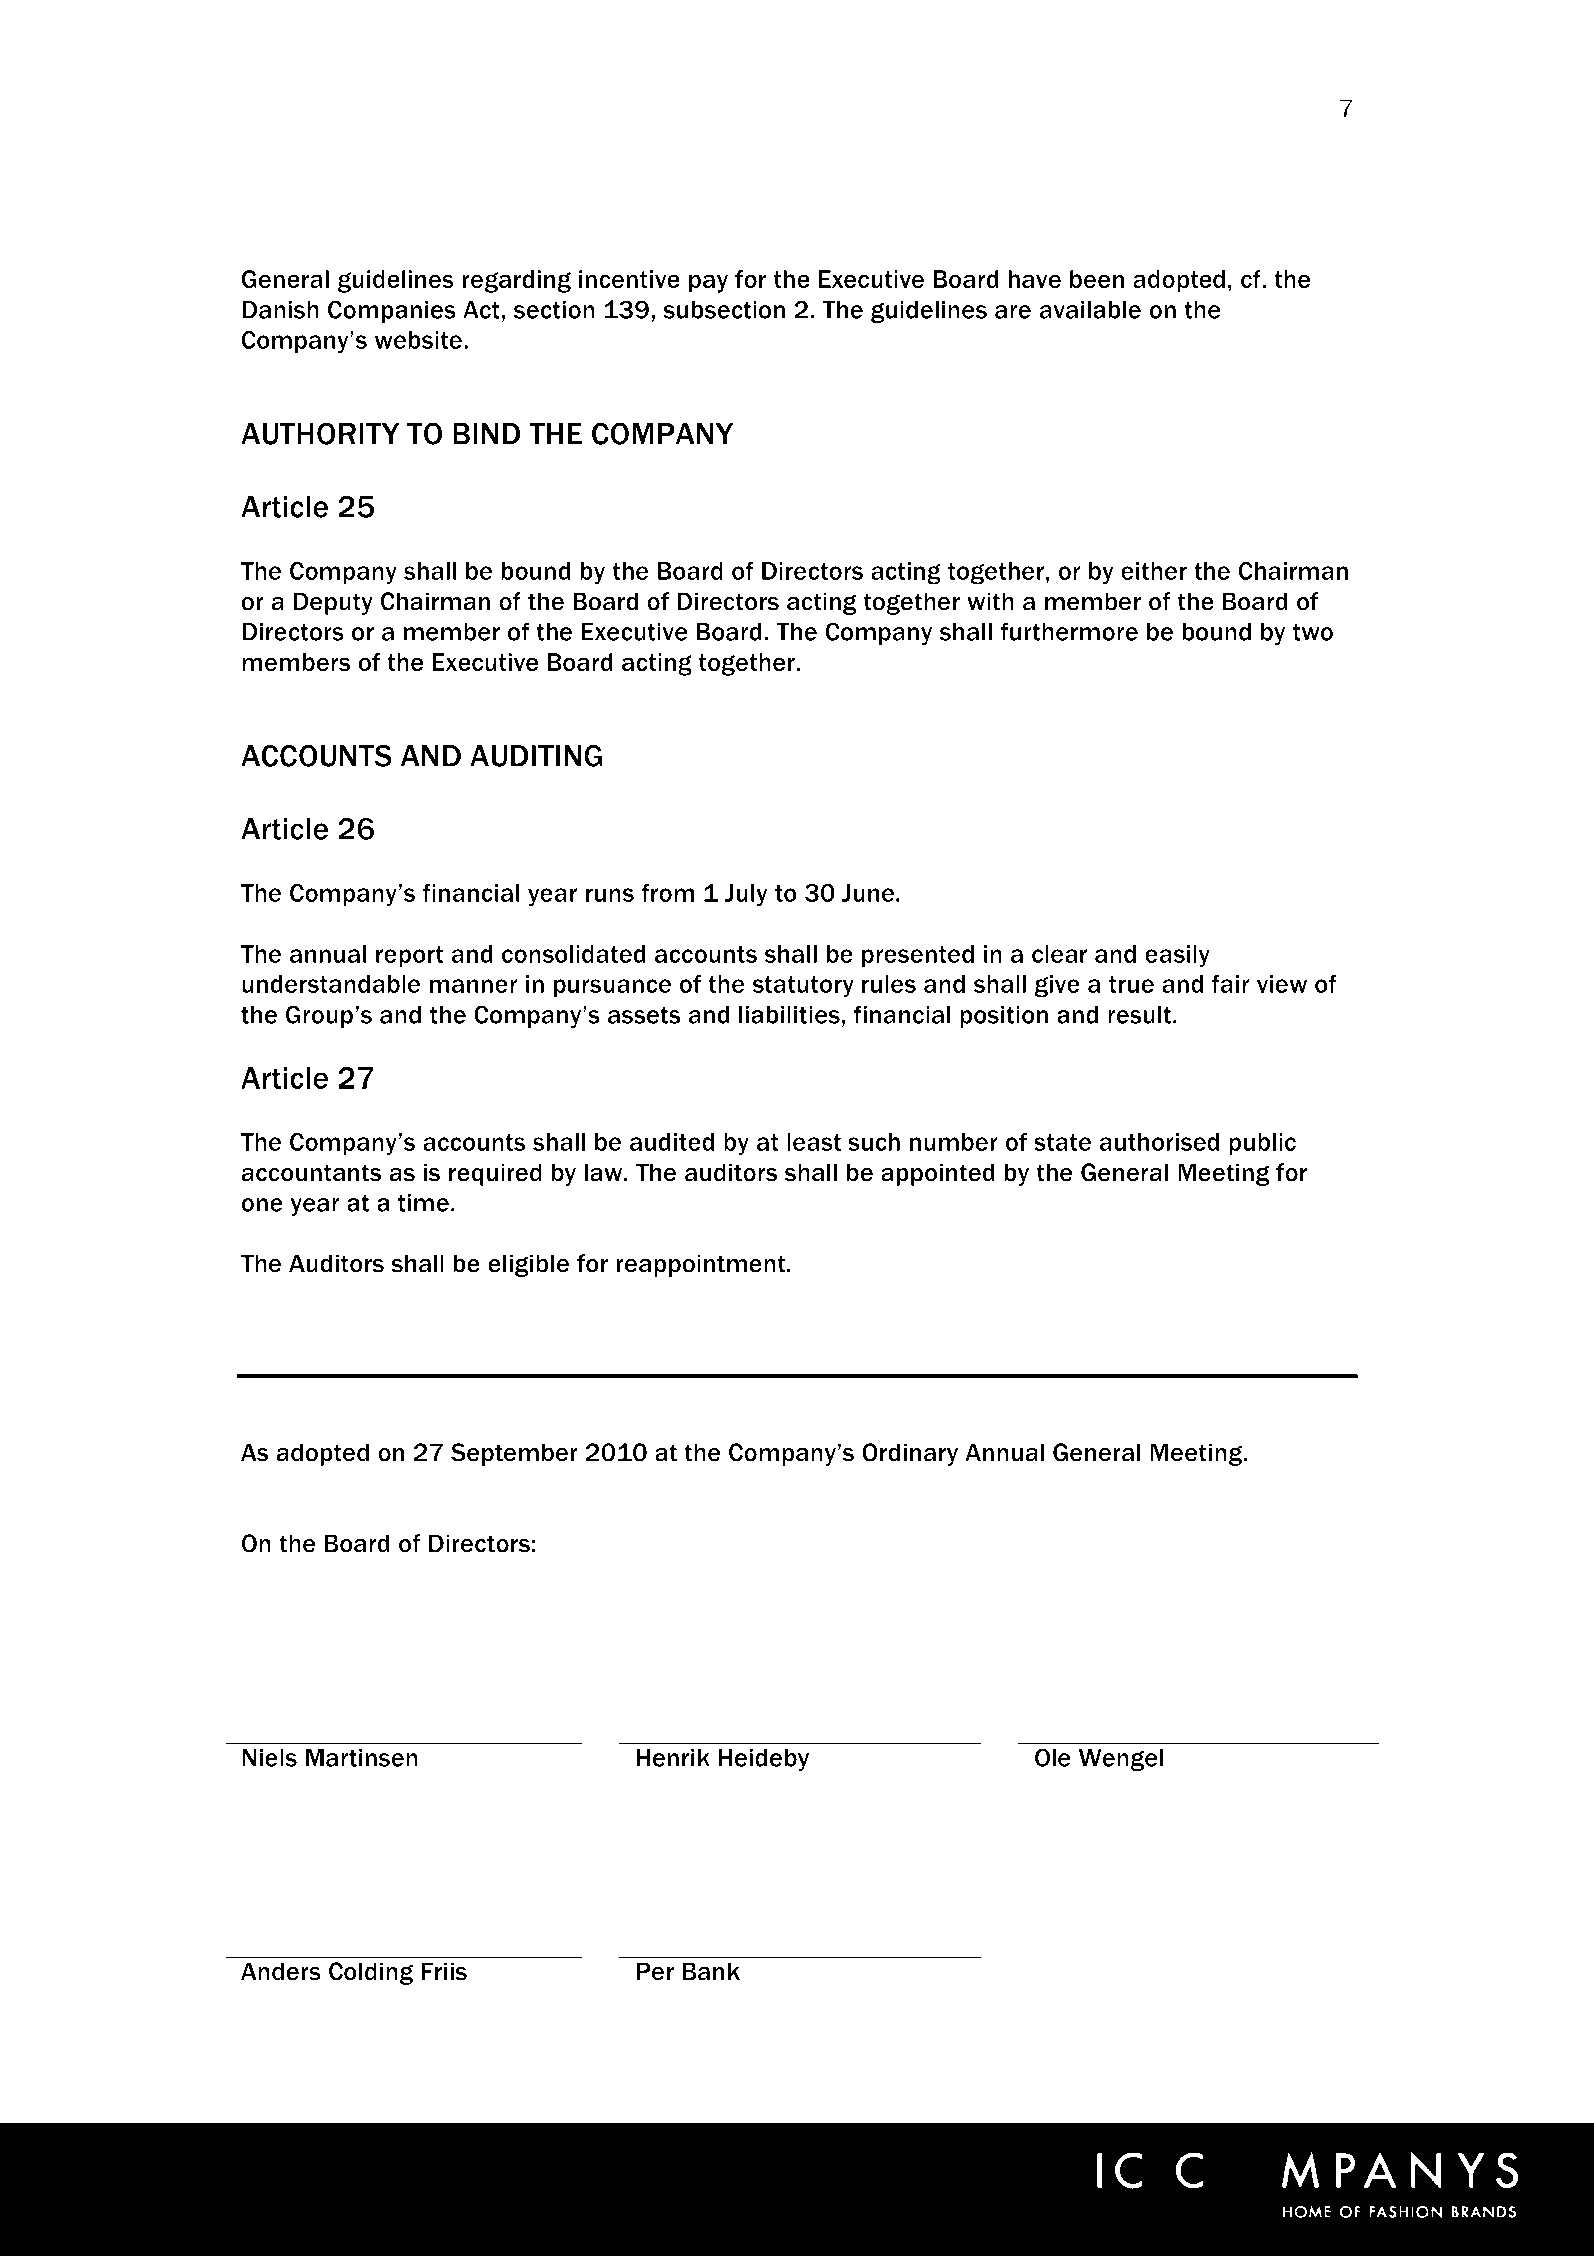 The width and height of the image is (1594, 2256). What do you see at coordinates (814, 1142) in the image?
I see `least` at bounding box center [814, 1142].
